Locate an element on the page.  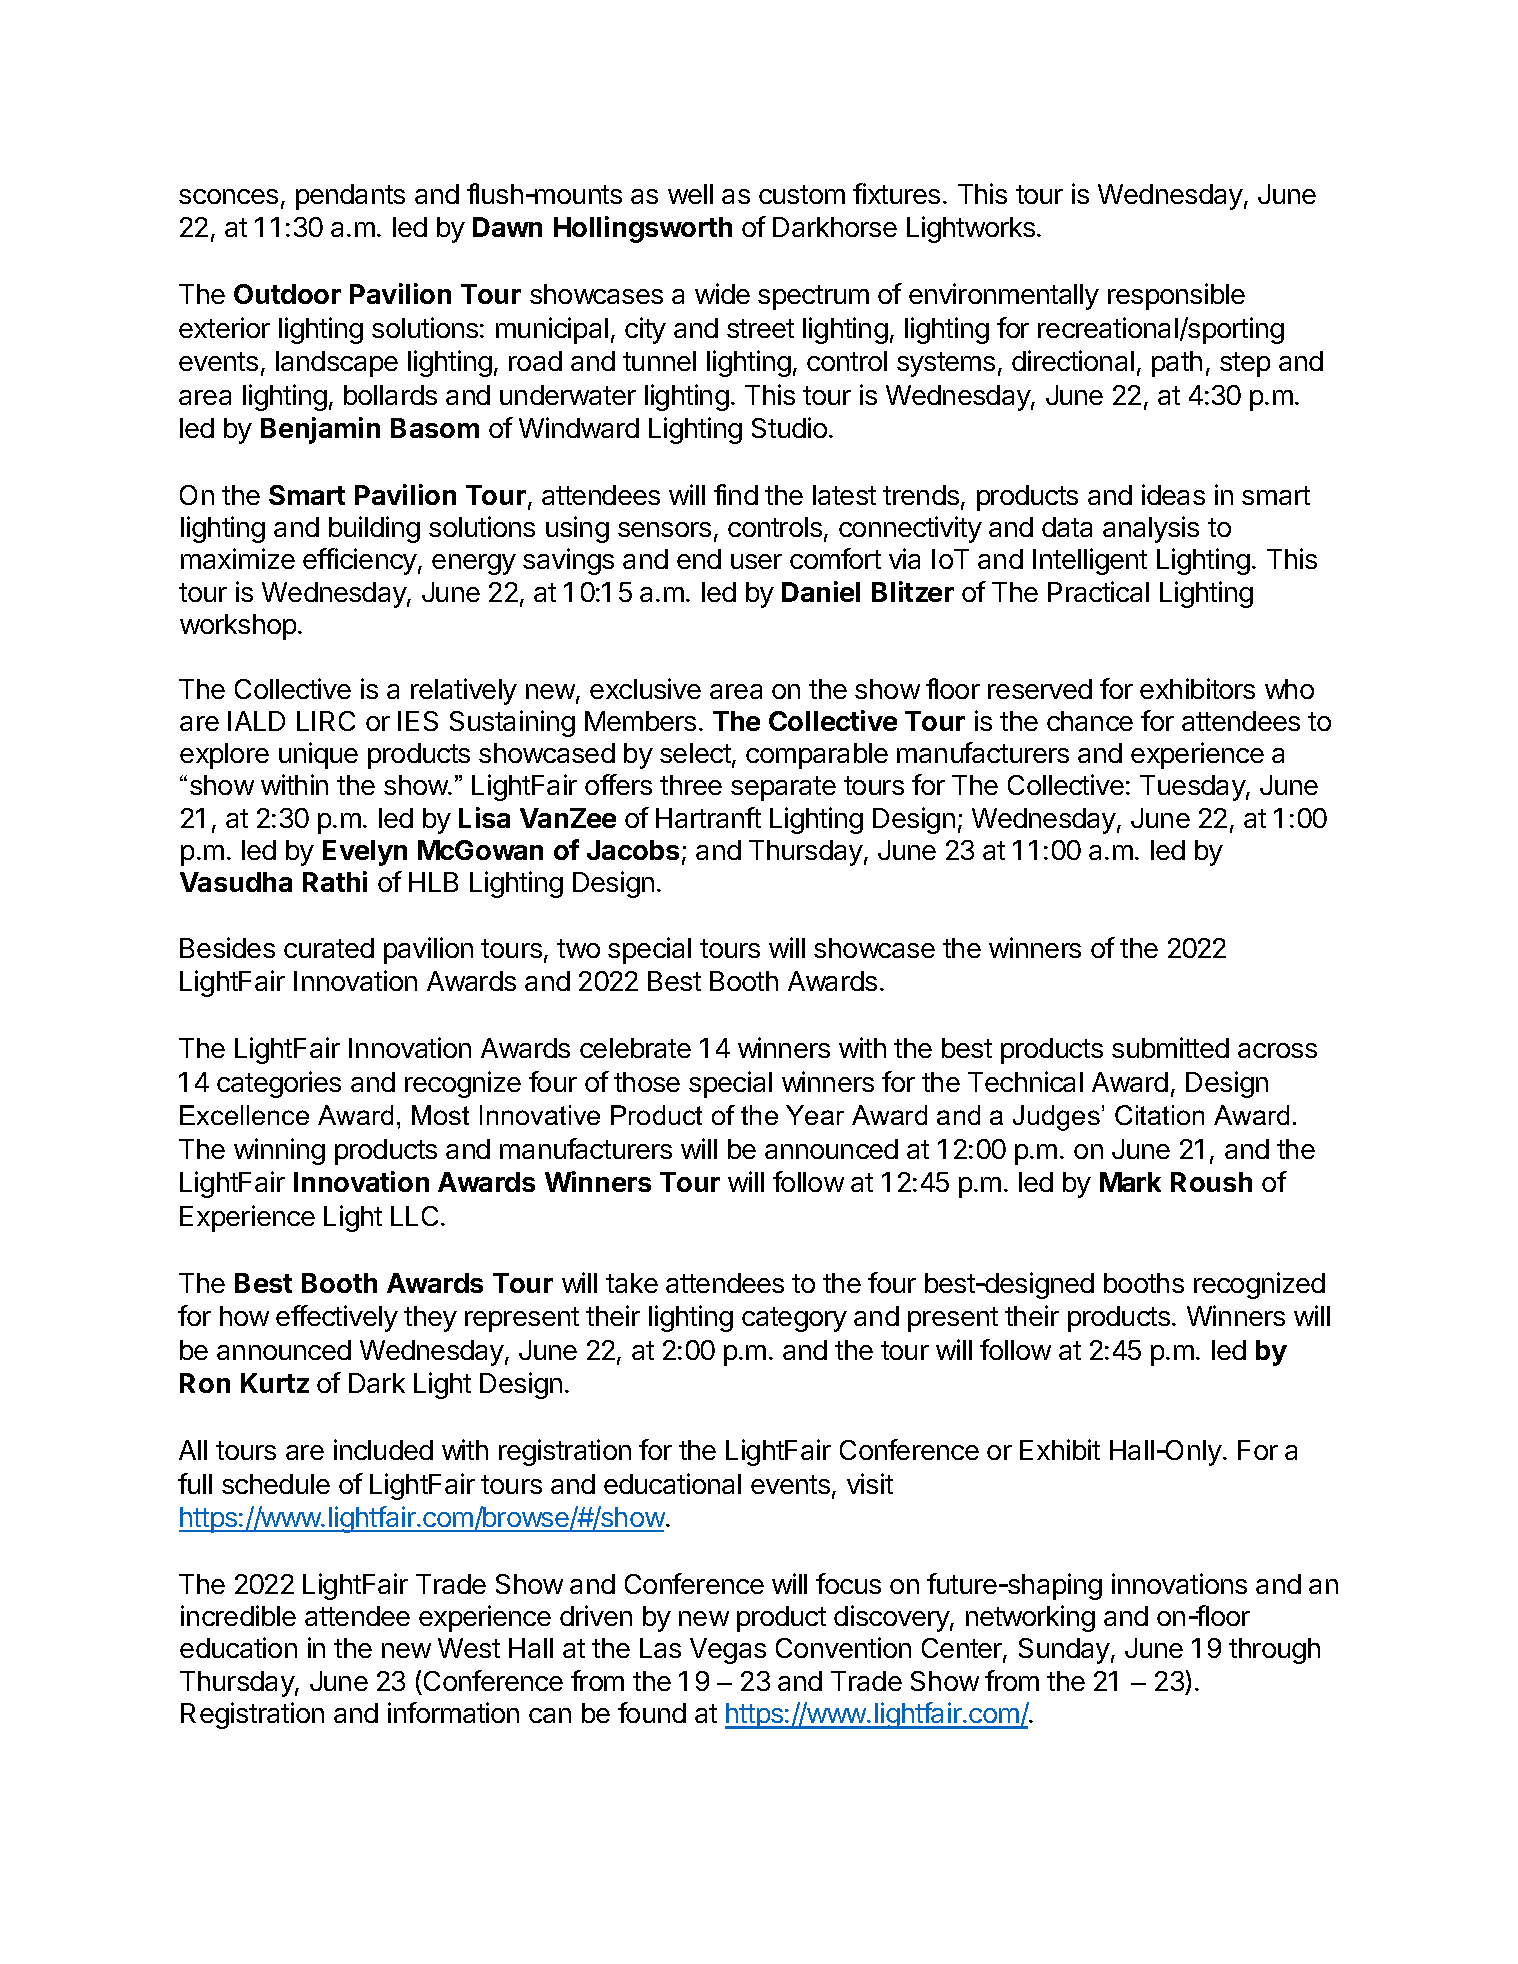
separate is located at coordinates (783, 788).
